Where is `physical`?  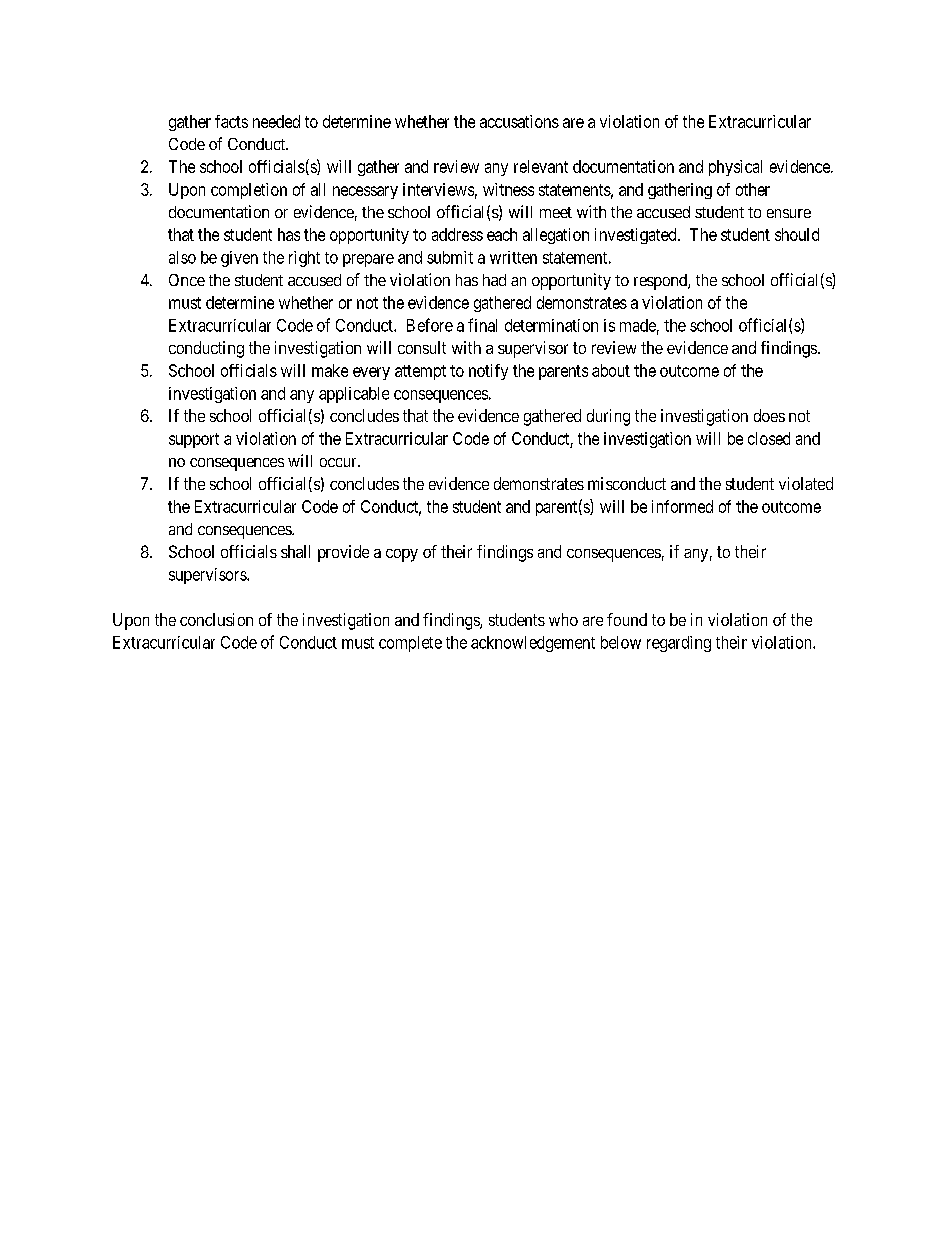
physical is located at coordinates (735, 168).
